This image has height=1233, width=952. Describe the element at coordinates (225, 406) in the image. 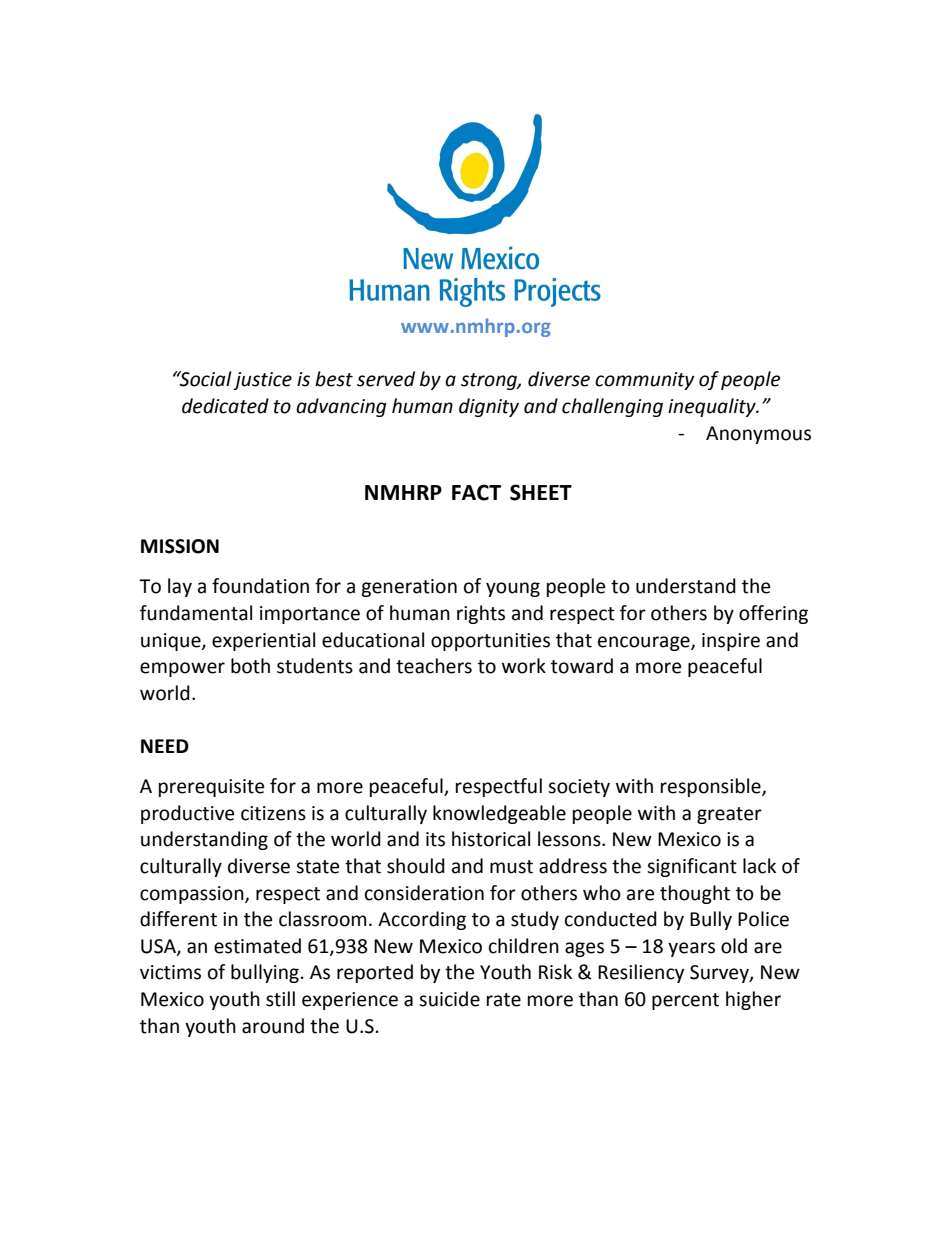

I see `dedicated` at that location.
